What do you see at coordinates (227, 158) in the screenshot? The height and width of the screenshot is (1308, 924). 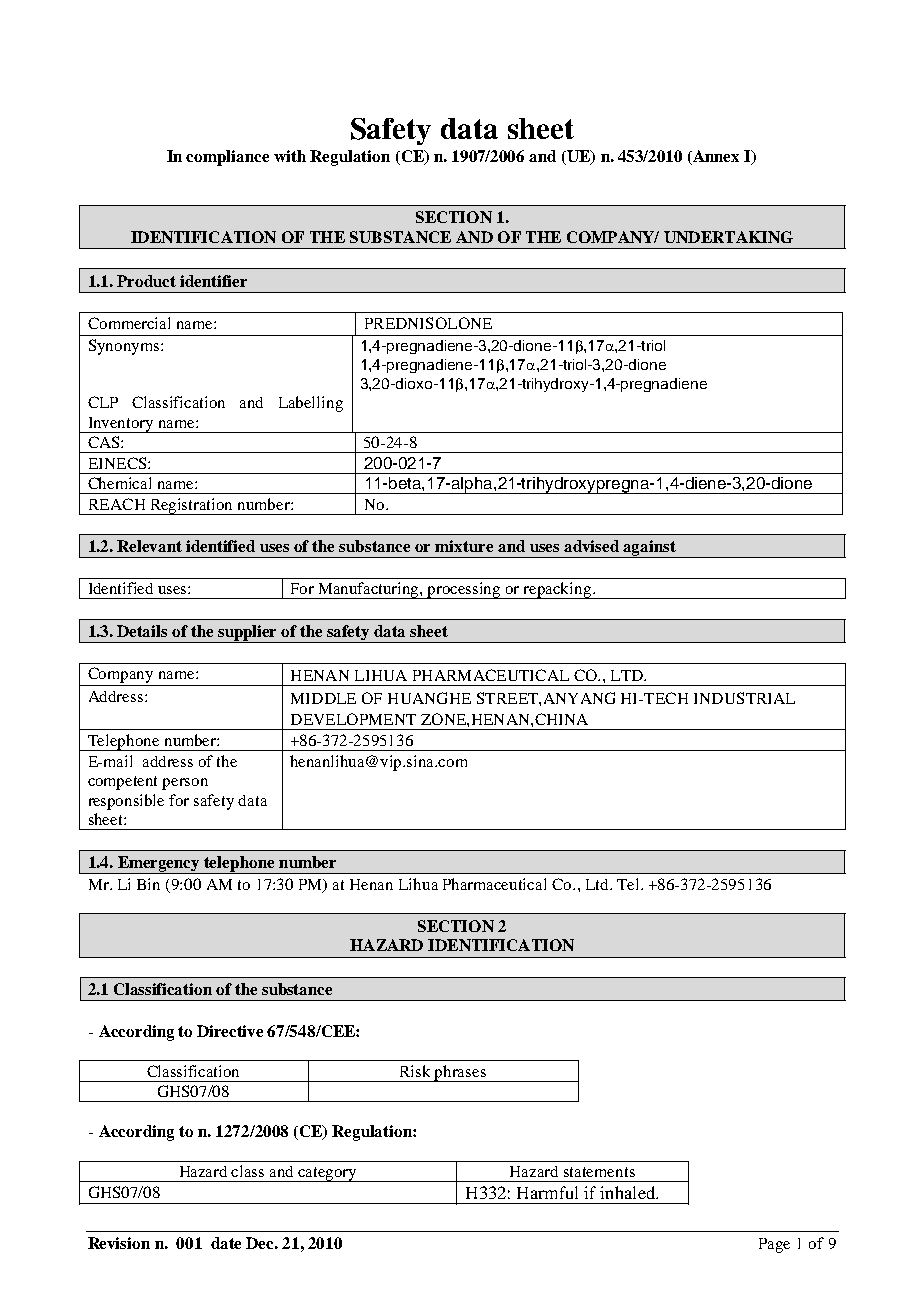 I see `compliance` at bounding box center [227, 158].
